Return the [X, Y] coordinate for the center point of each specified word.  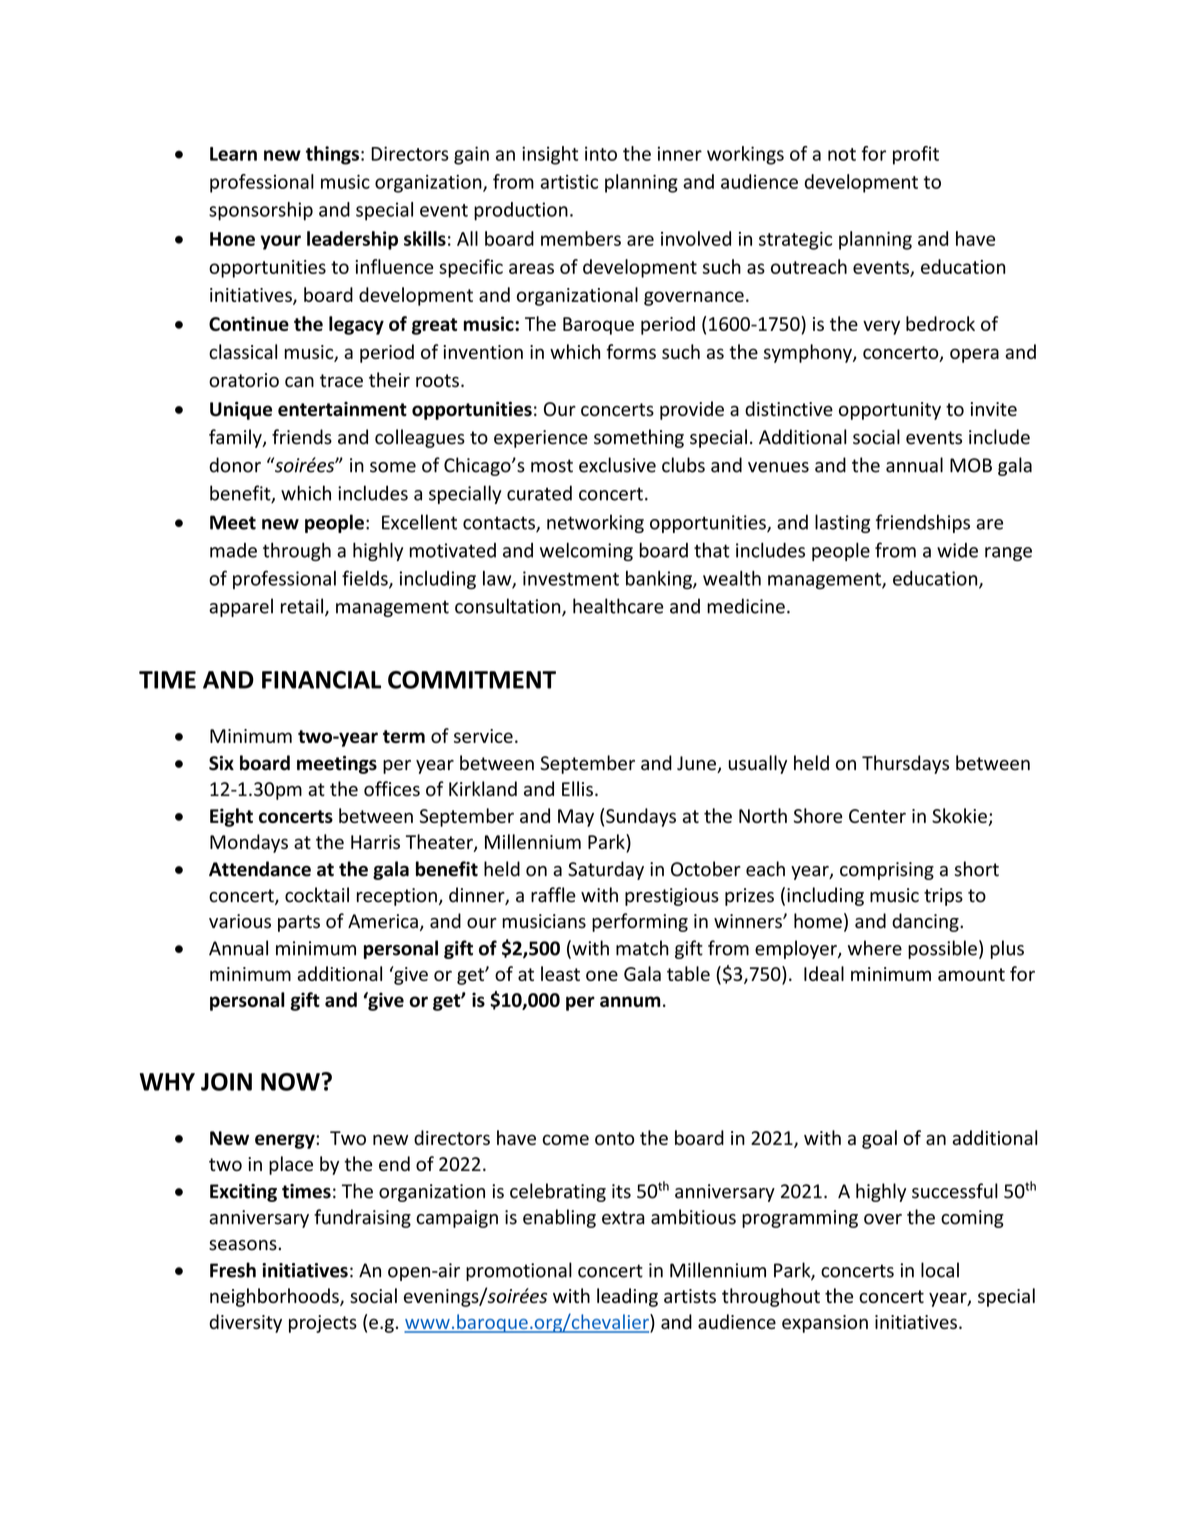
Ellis [577, 789]
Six [221, 763]
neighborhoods [275, 1297]
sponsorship [261, 211]
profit [916, 155]
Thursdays [905, 764]
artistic [569, 182]
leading [627, 1297]
